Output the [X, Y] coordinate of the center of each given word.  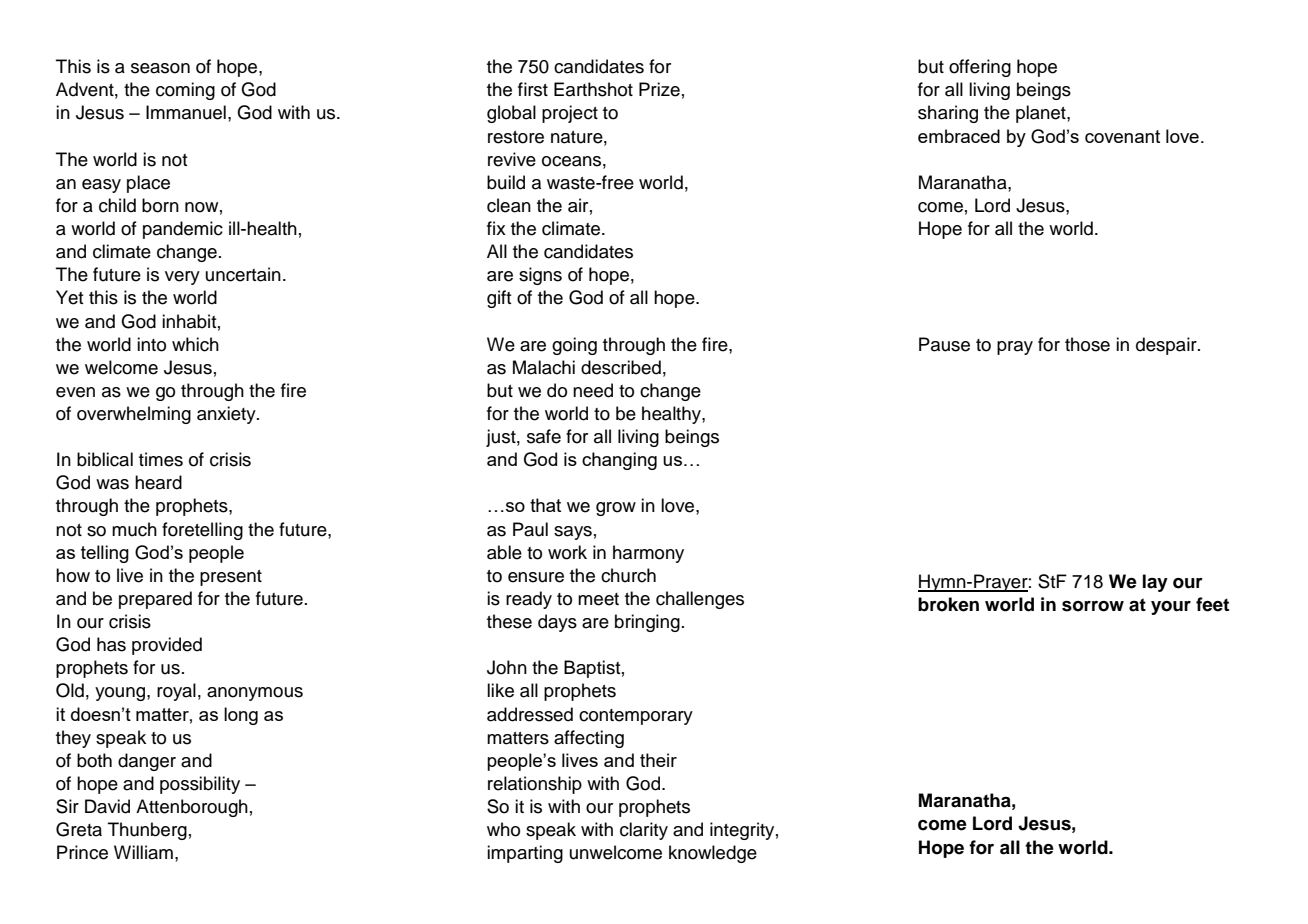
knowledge [713, 854]
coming [185, 91]
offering [980, 68]
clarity [644, 831]
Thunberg [147, 831]
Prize [659, 89]
